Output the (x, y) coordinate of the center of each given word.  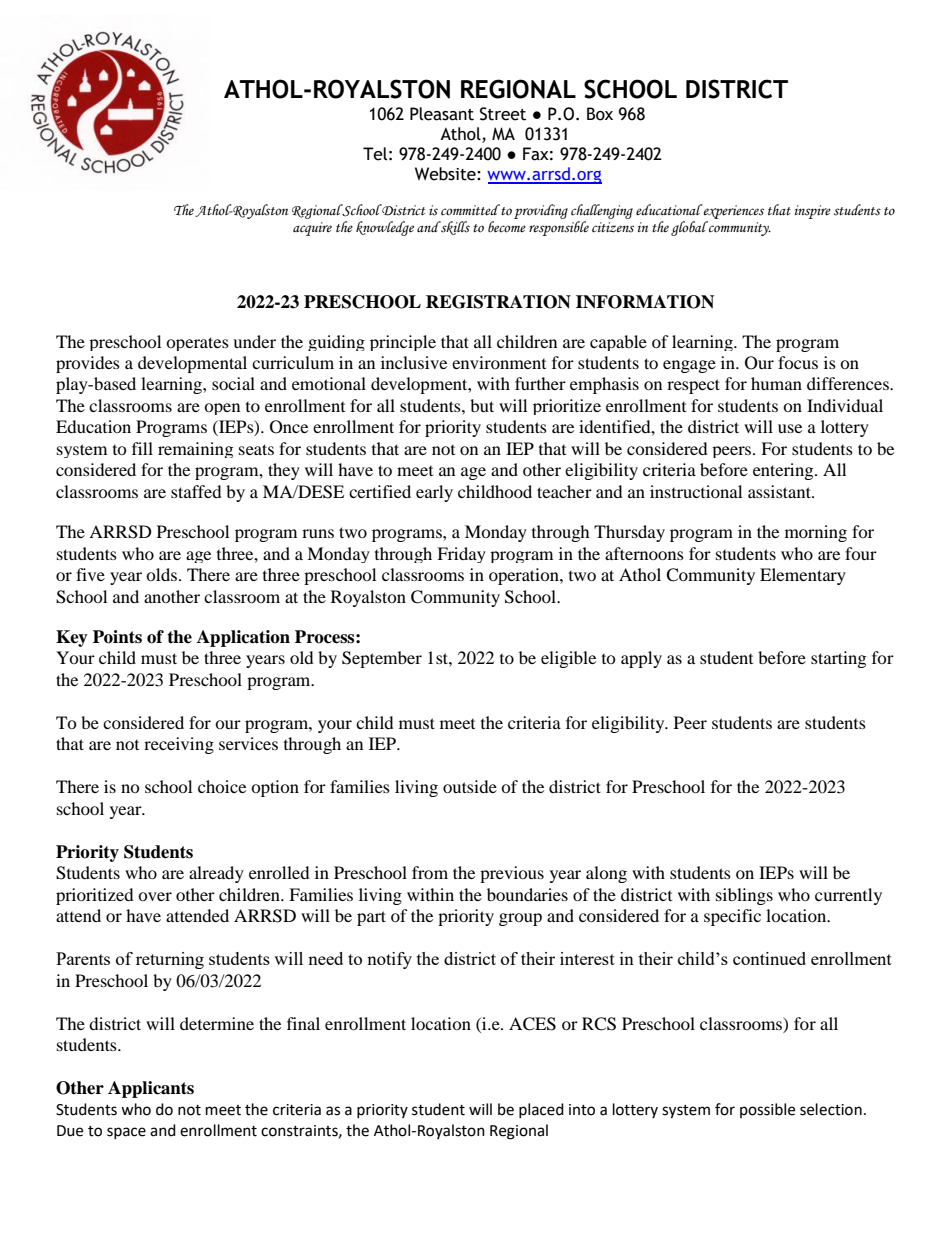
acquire (312, 229)
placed (541, 1110)
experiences (733, 211)
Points (117, 637)
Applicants (151, 1089)
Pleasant (442, 114)
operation (525, 576)
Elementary (803, 576)
